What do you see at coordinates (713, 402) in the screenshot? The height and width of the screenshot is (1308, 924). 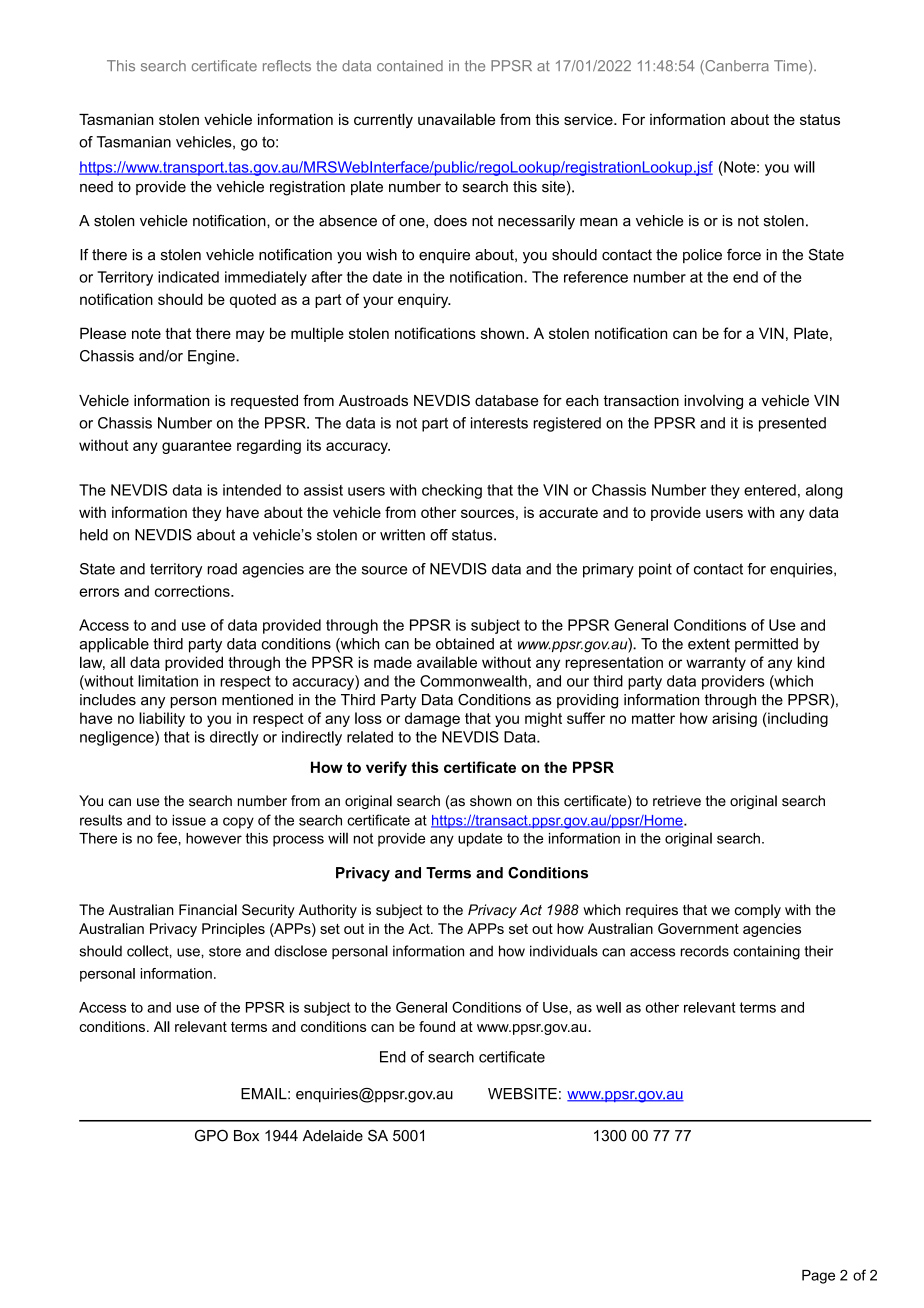 I see `involving` at bounding box center [713, 402].
